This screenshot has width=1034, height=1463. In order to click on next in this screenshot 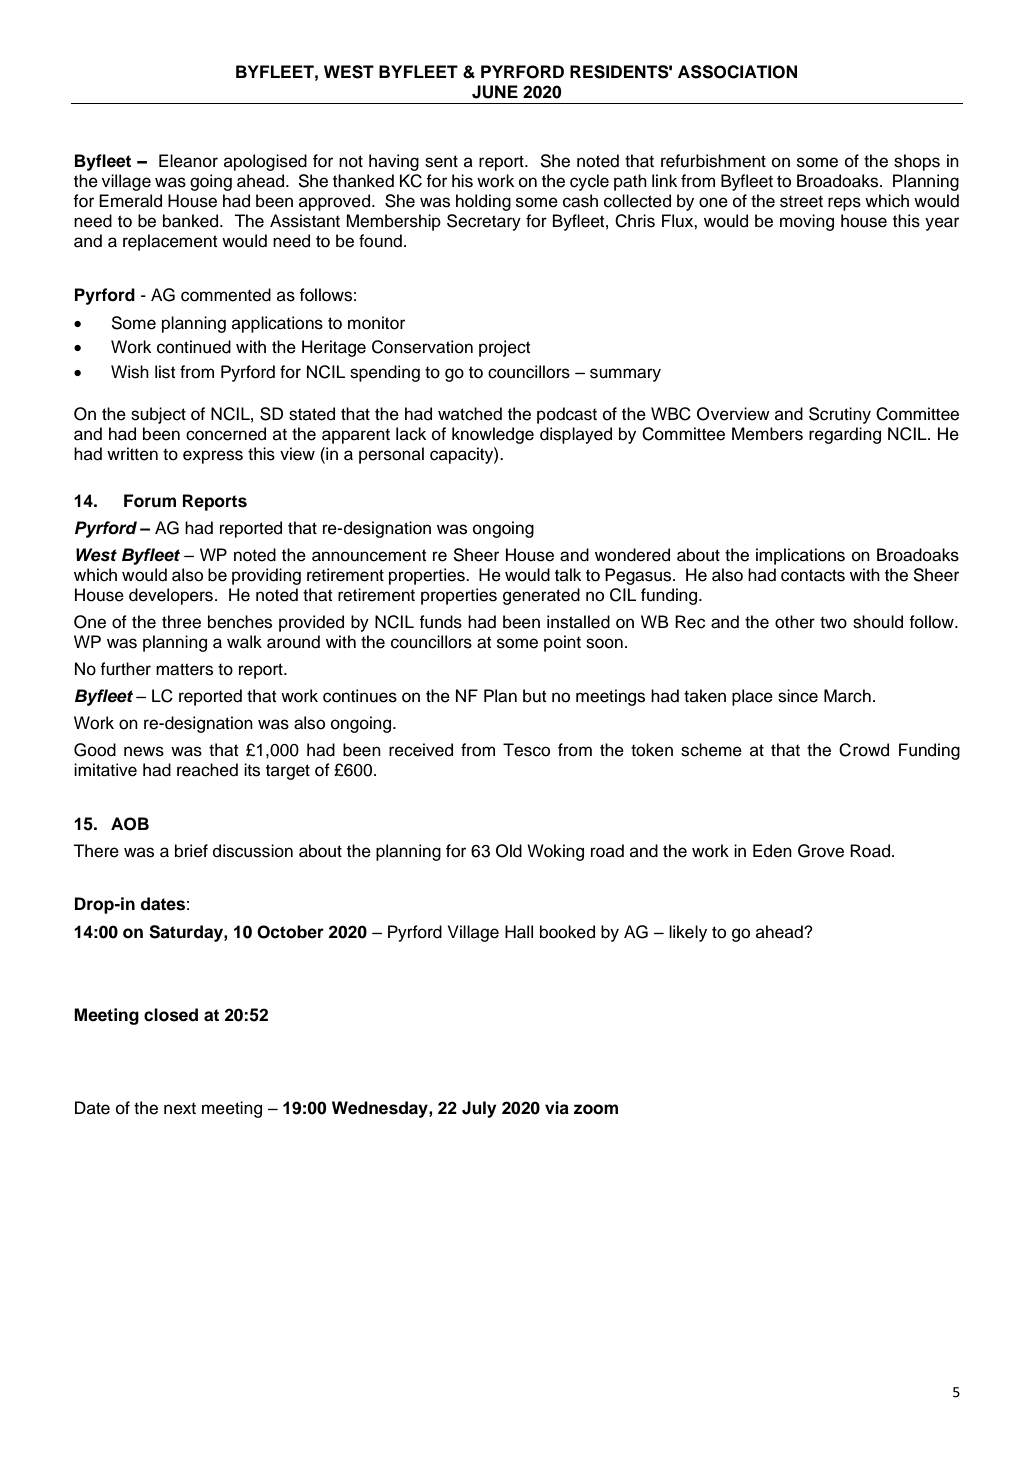, I will do `click(180, 1109)`.
